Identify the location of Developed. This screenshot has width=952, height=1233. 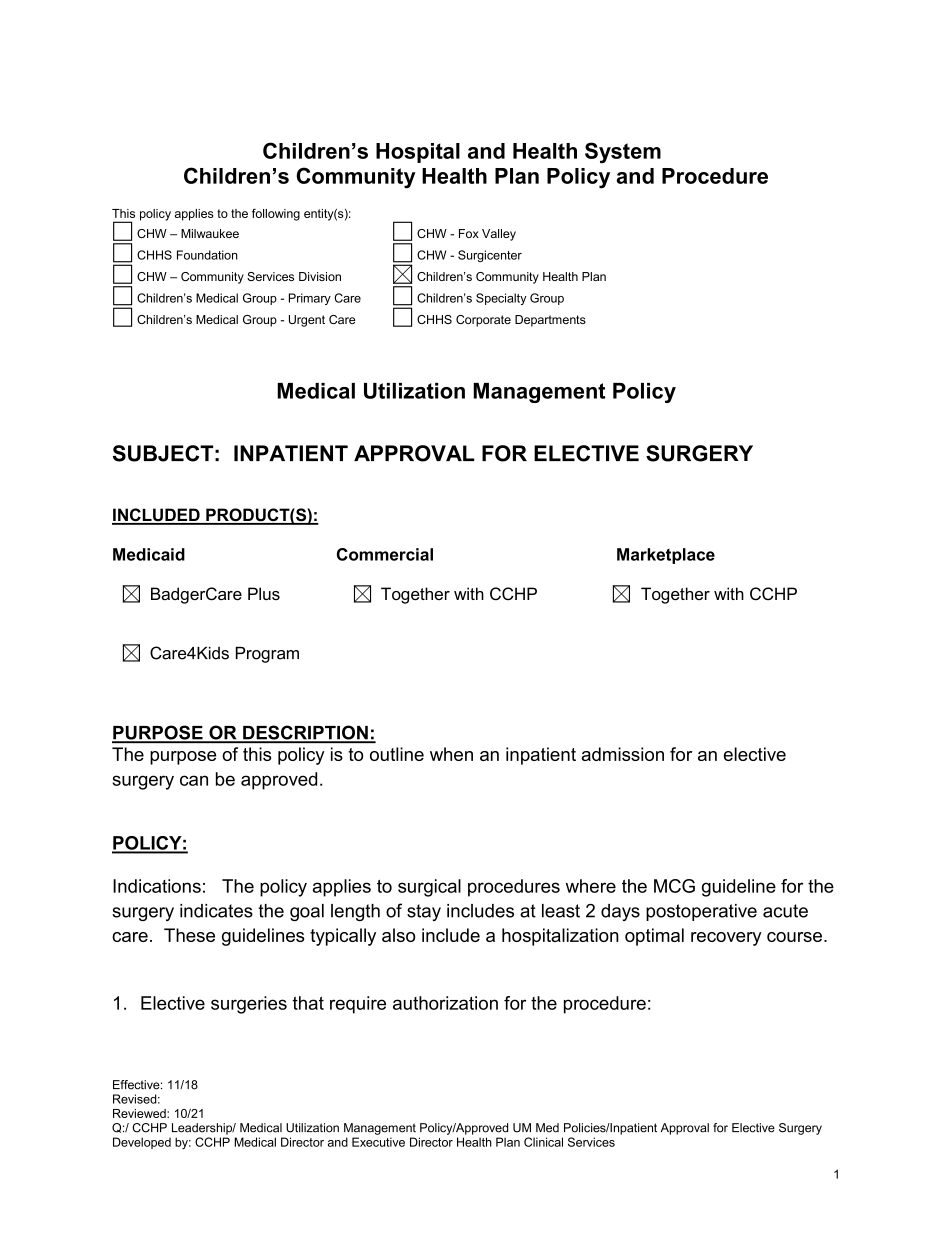
(142, 1143).
